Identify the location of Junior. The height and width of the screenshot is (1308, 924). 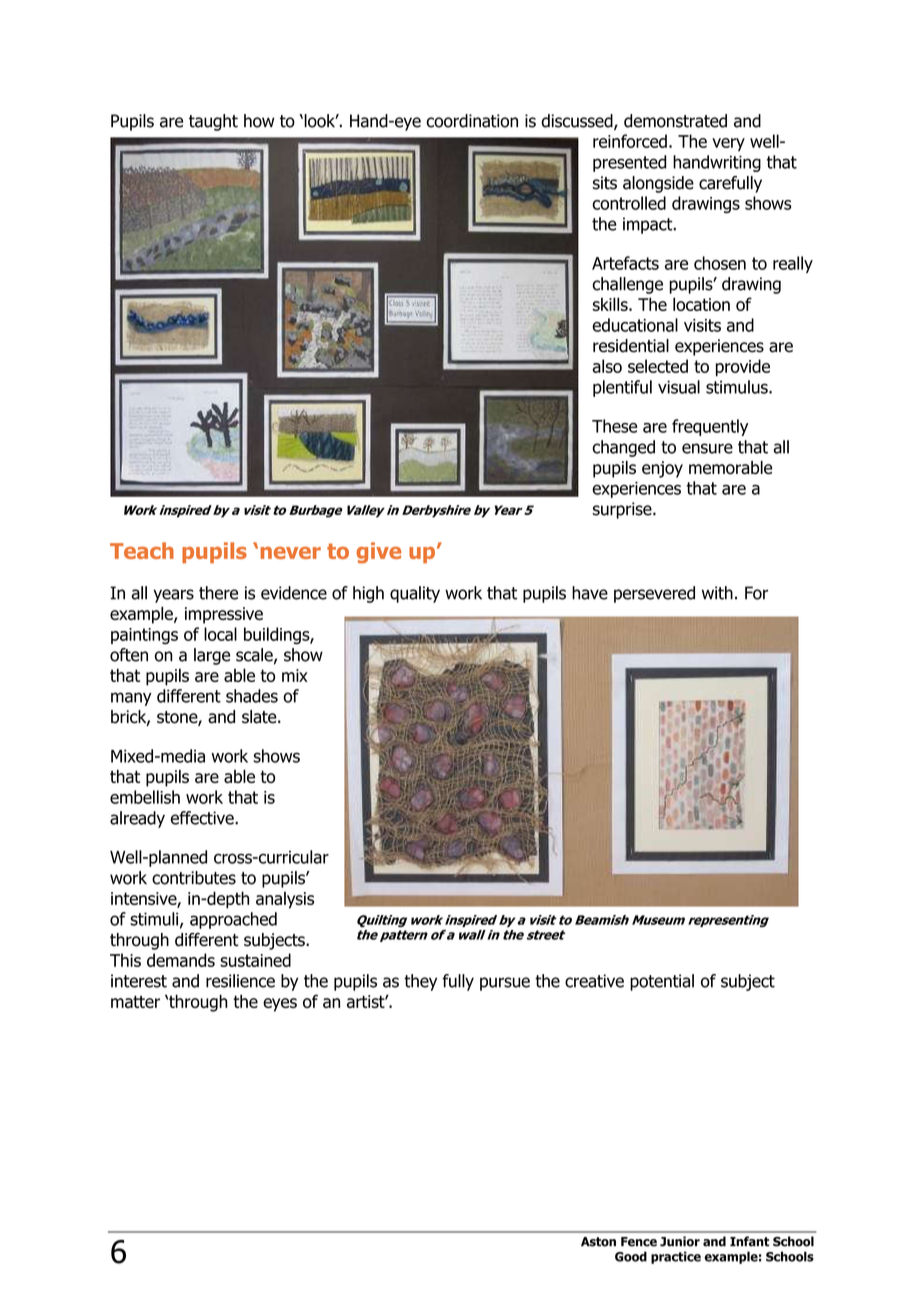
(680, 1241).
